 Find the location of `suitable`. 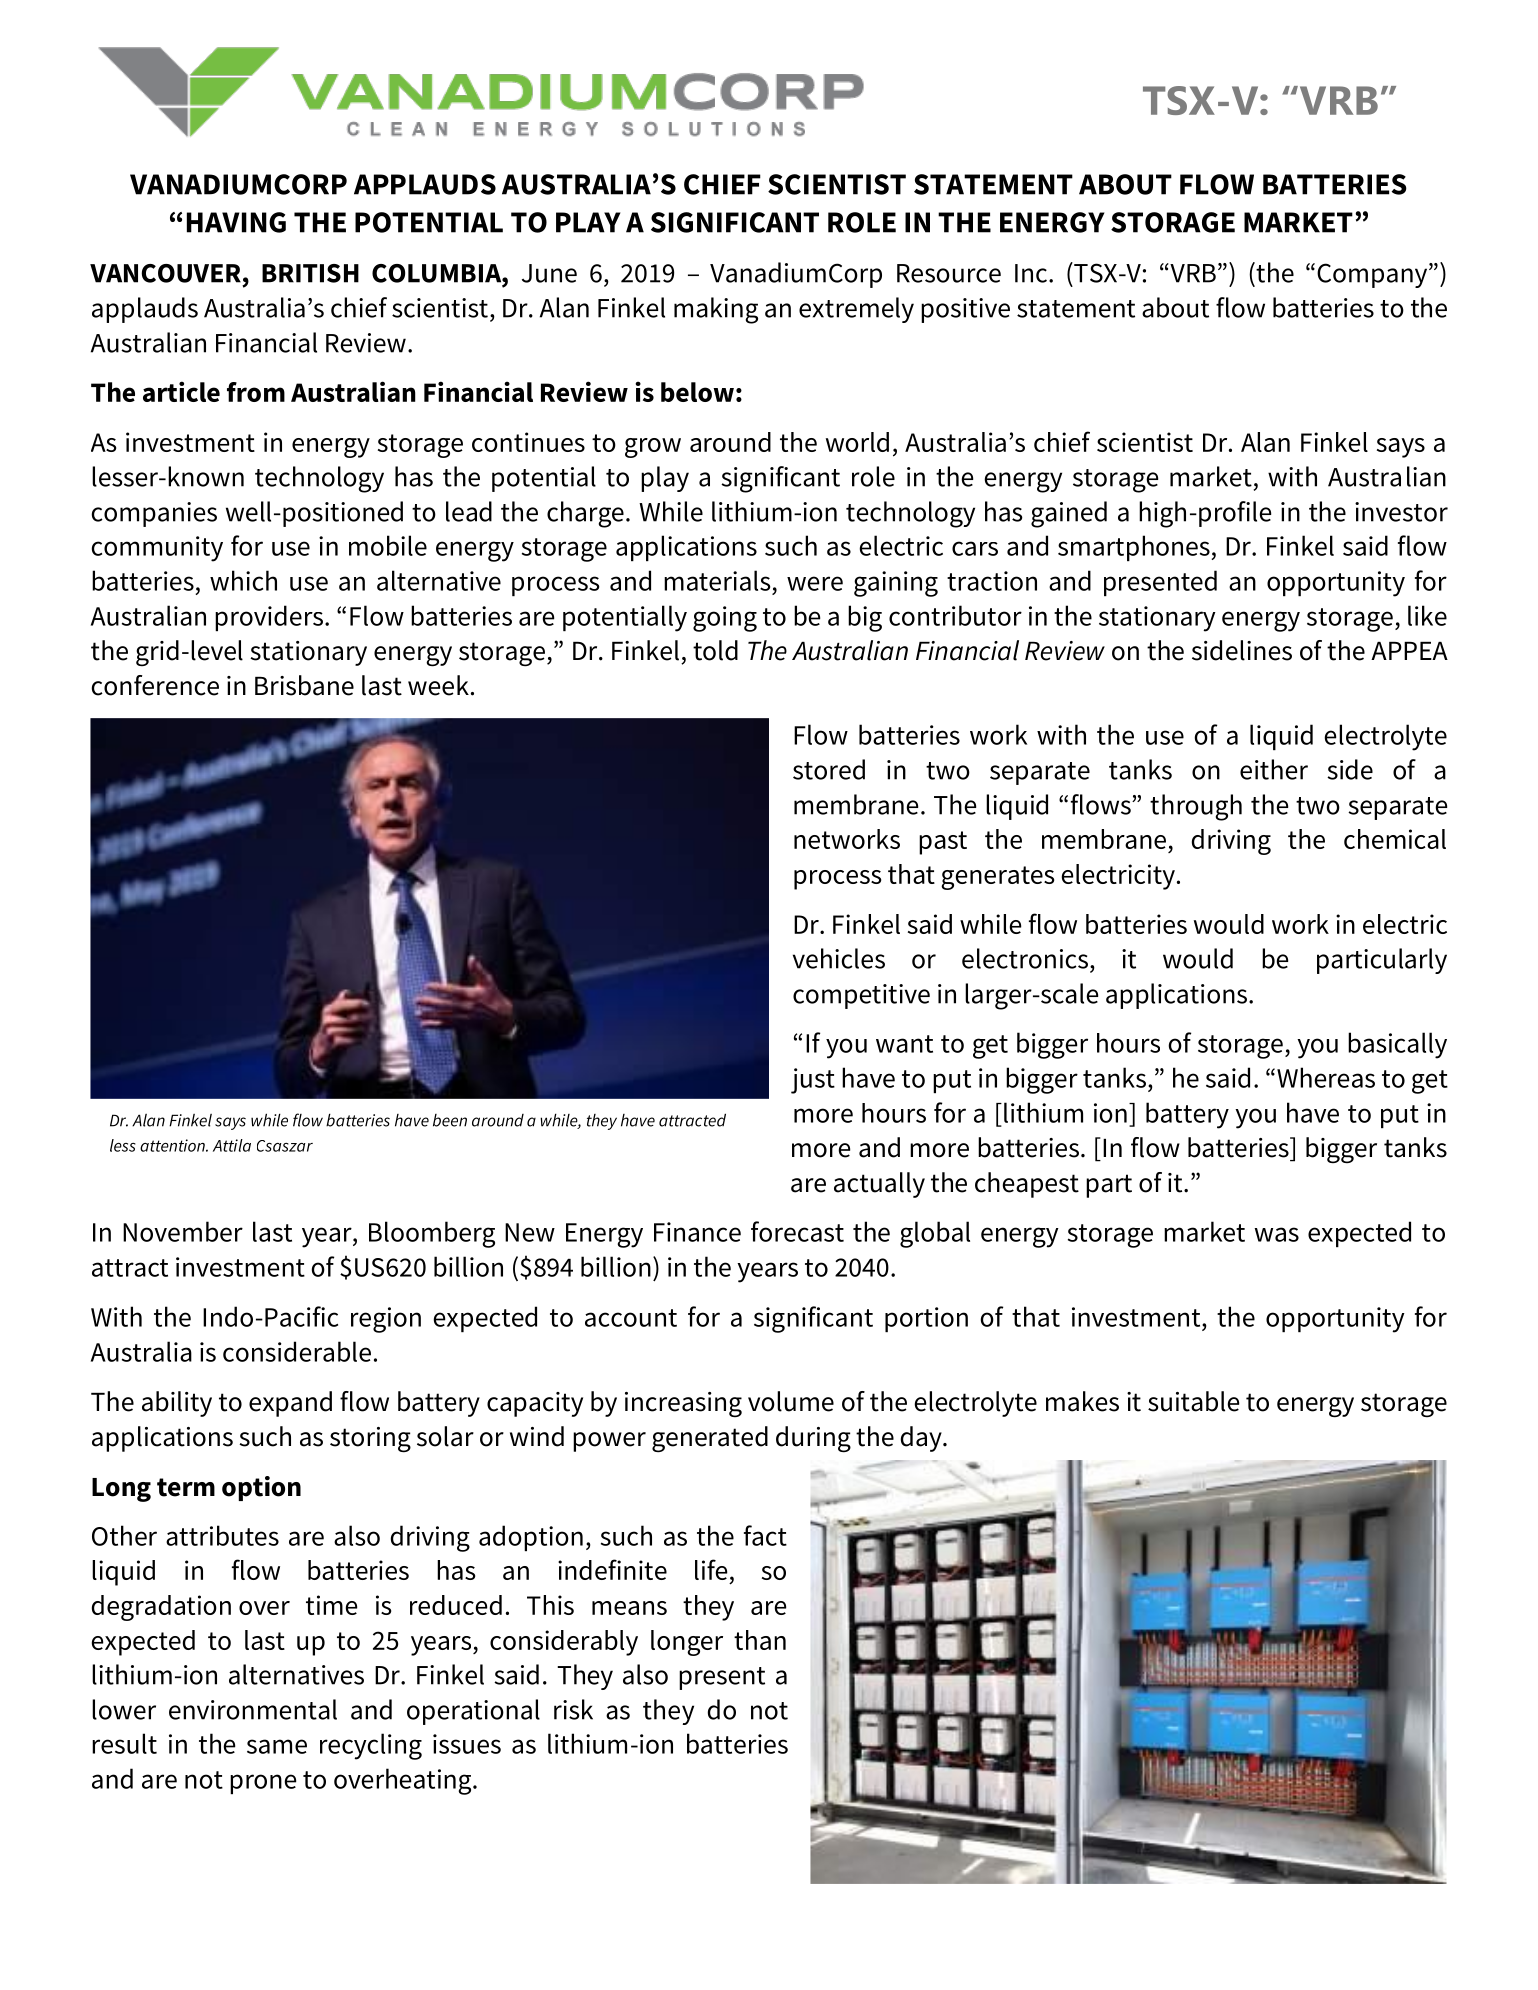

suitable is located at coordinates (1193, 1401).
